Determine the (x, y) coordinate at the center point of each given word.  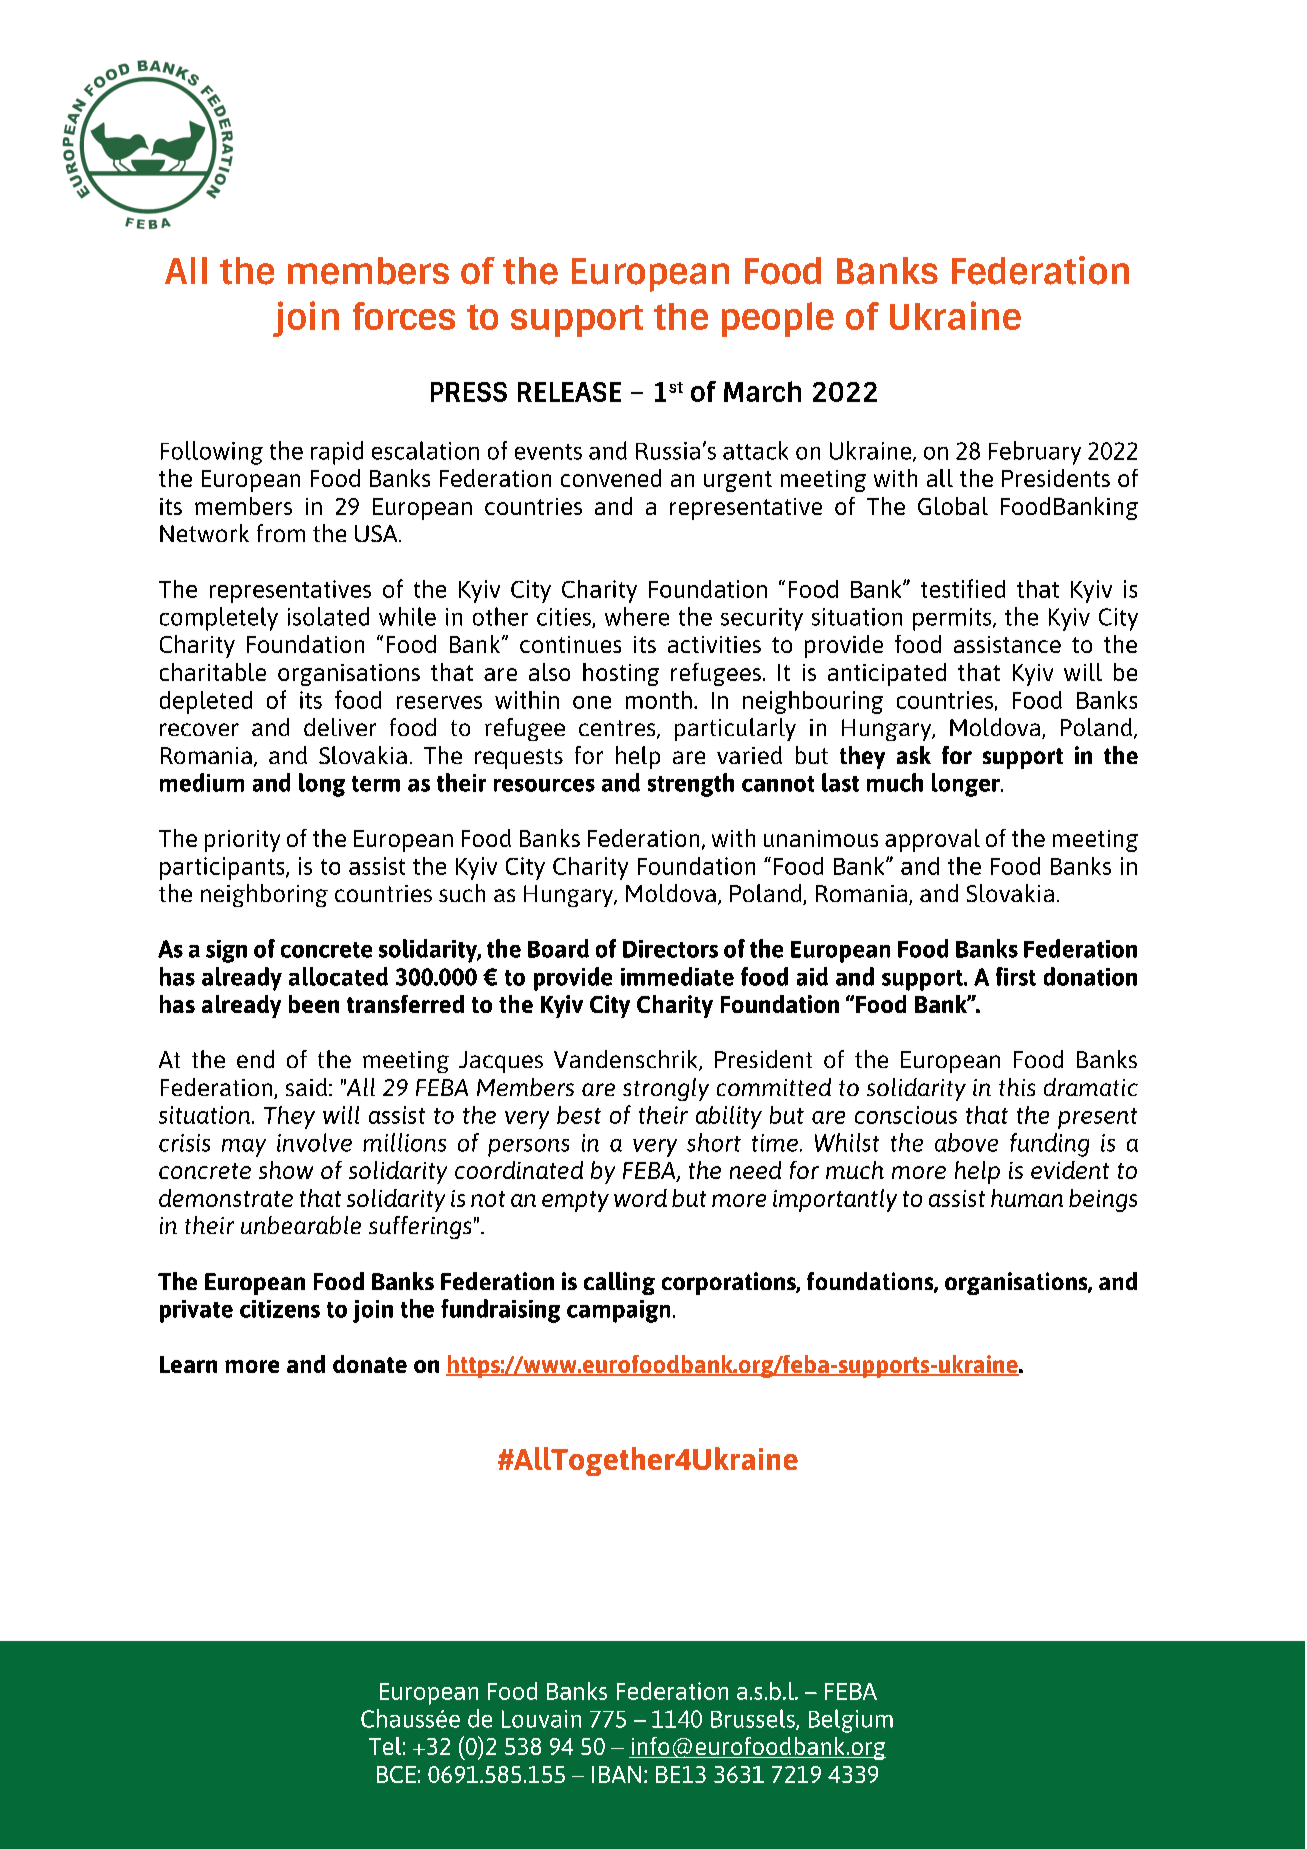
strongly (666, 1089)
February (1035, 453)
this (1017, 1087)
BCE (396, 1774)
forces (404, 316)
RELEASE (569, 392)
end (255, 1059)
